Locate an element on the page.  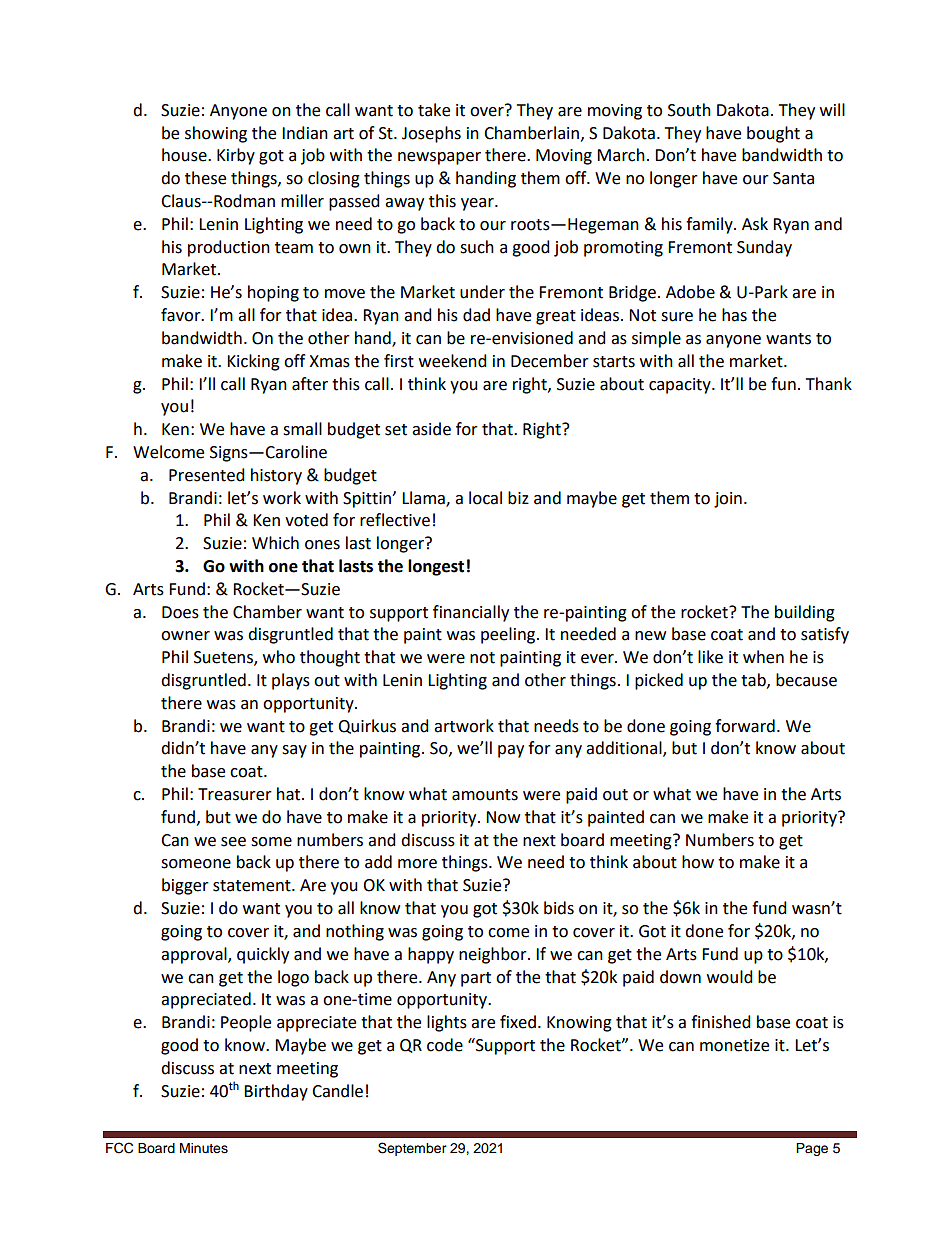
showing is located at coordinates (216, 134).
